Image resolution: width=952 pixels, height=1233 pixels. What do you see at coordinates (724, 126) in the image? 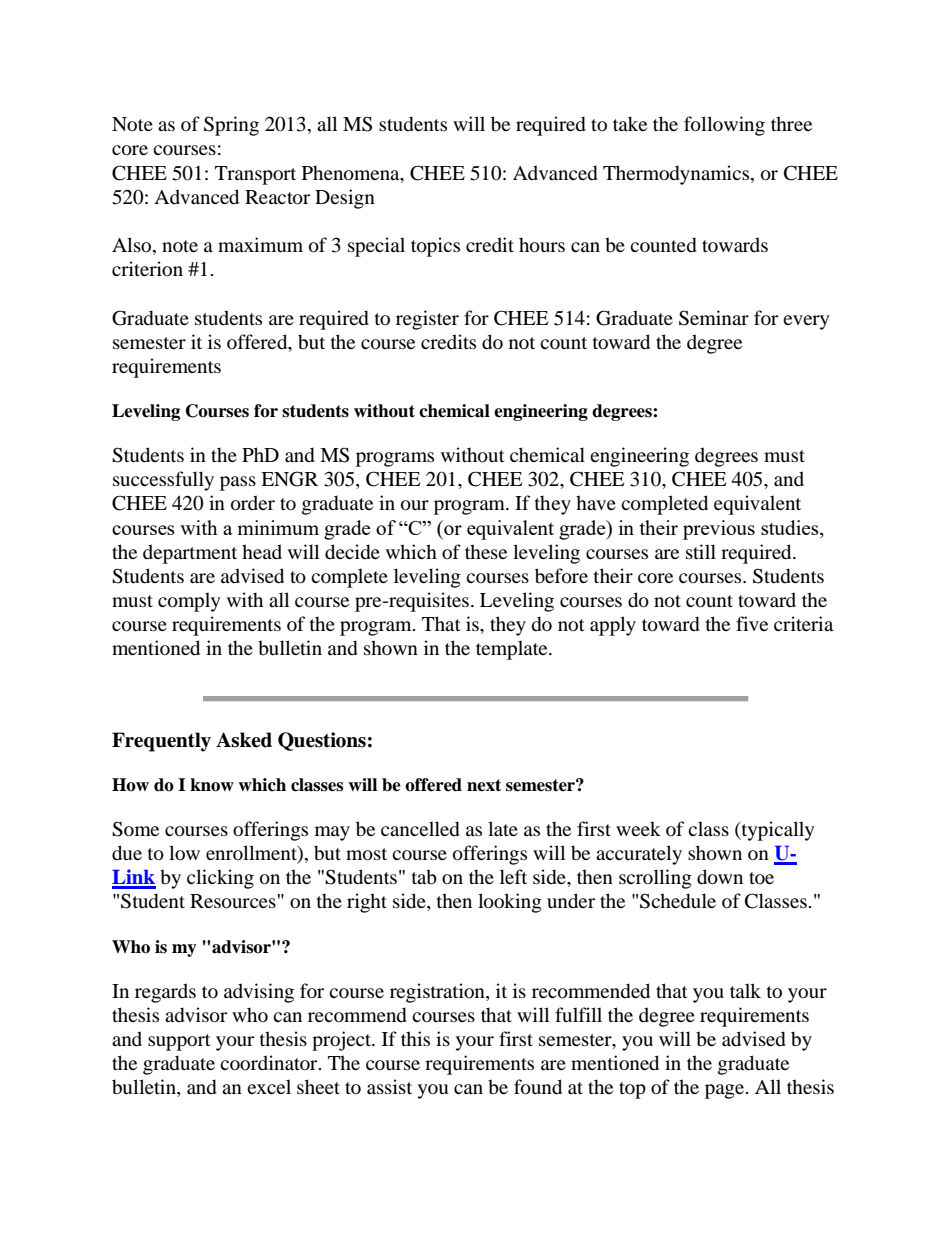
I see `following` at bounding box center [724, 126].
